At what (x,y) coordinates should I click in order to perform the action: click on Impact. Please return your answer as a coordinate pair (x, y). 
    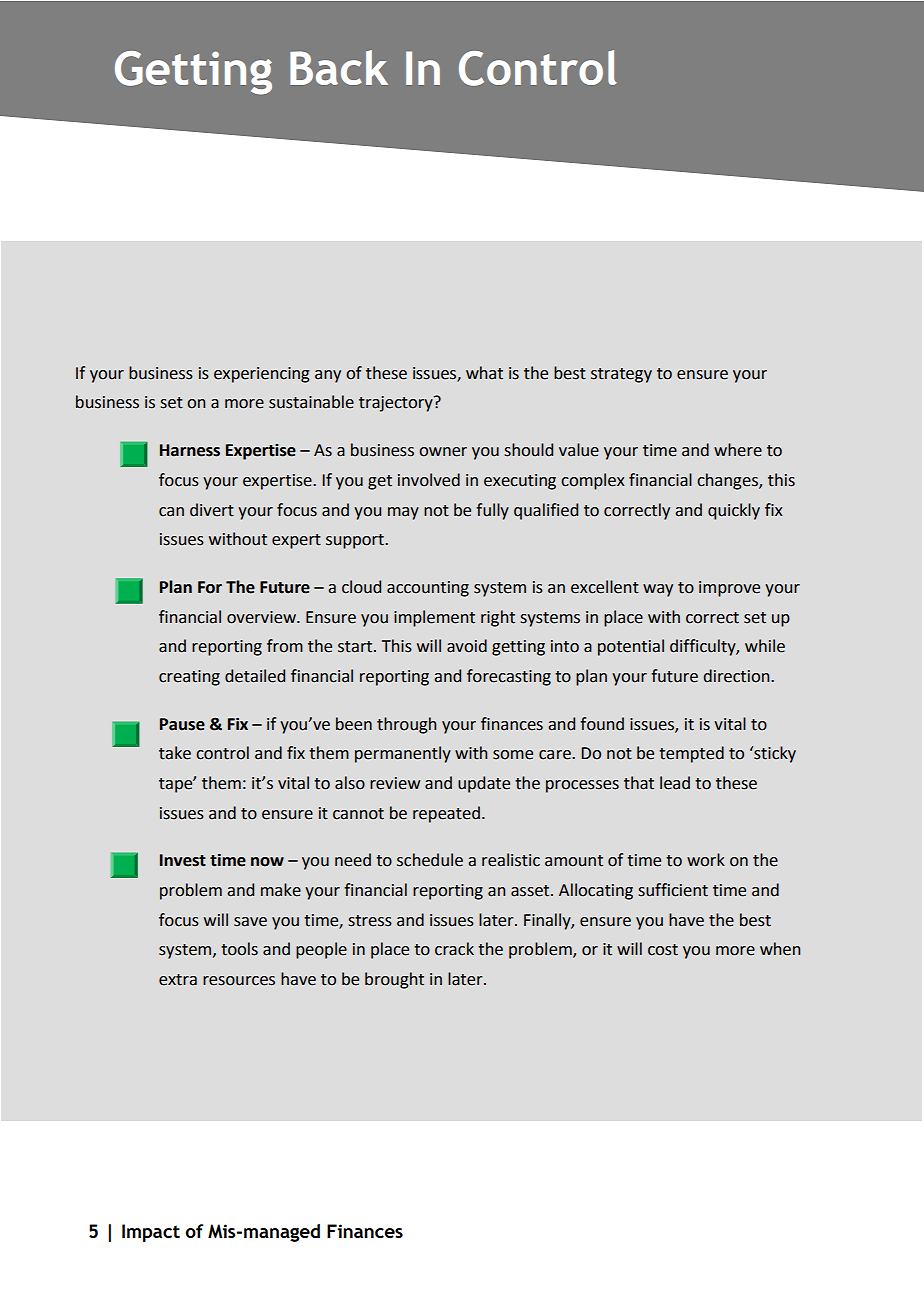
    Looking at the image, I should click on (151, 1233).
